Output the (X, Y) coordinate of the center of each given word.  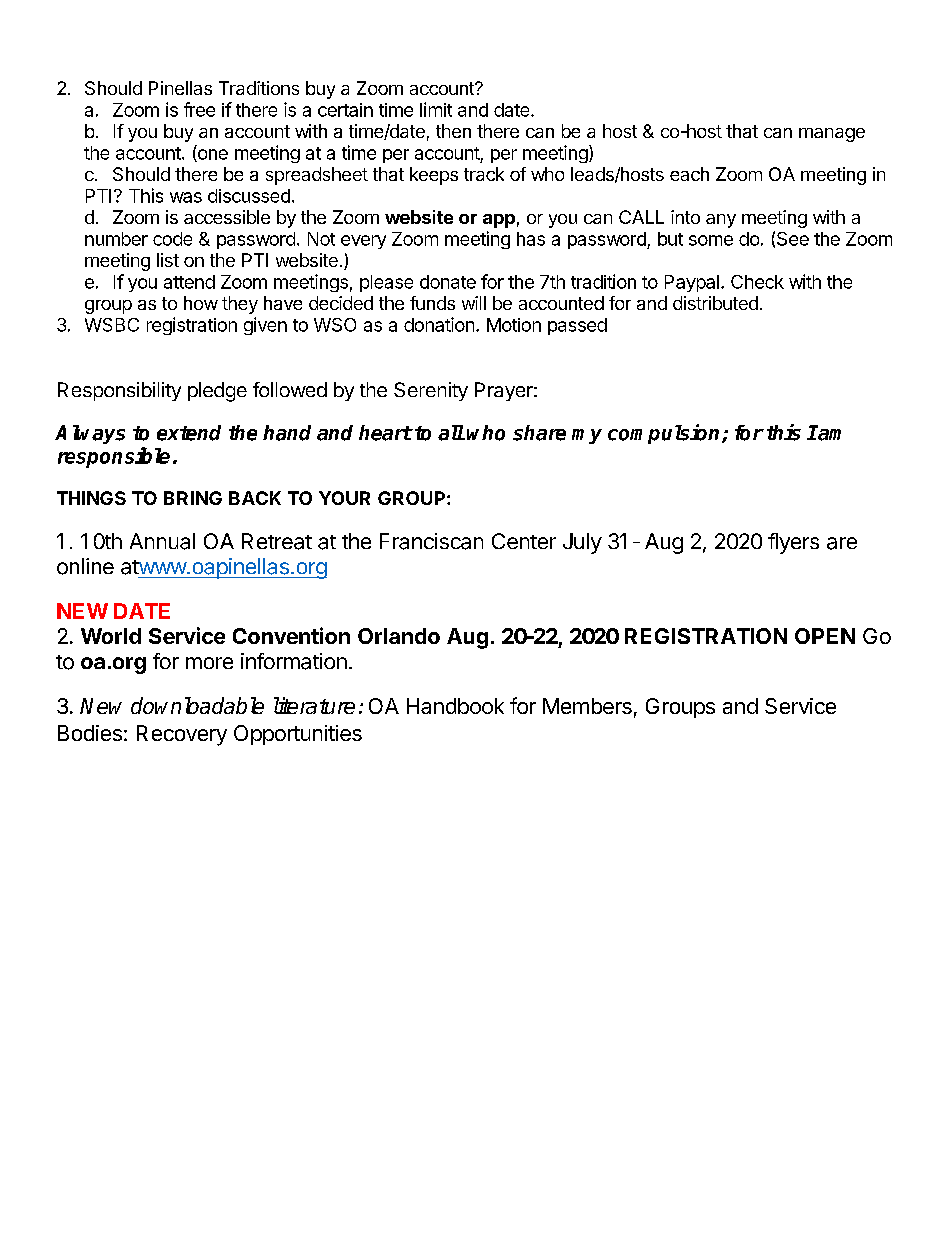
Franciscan (431, 541)
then (453, 131)
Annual (162, 541)
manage (832, 135)
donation (439, 324)
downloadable (197, 705)
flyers (793, 543)
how (201, 303)
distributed (715, 303)
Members (587, 706)
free (199, 109)
